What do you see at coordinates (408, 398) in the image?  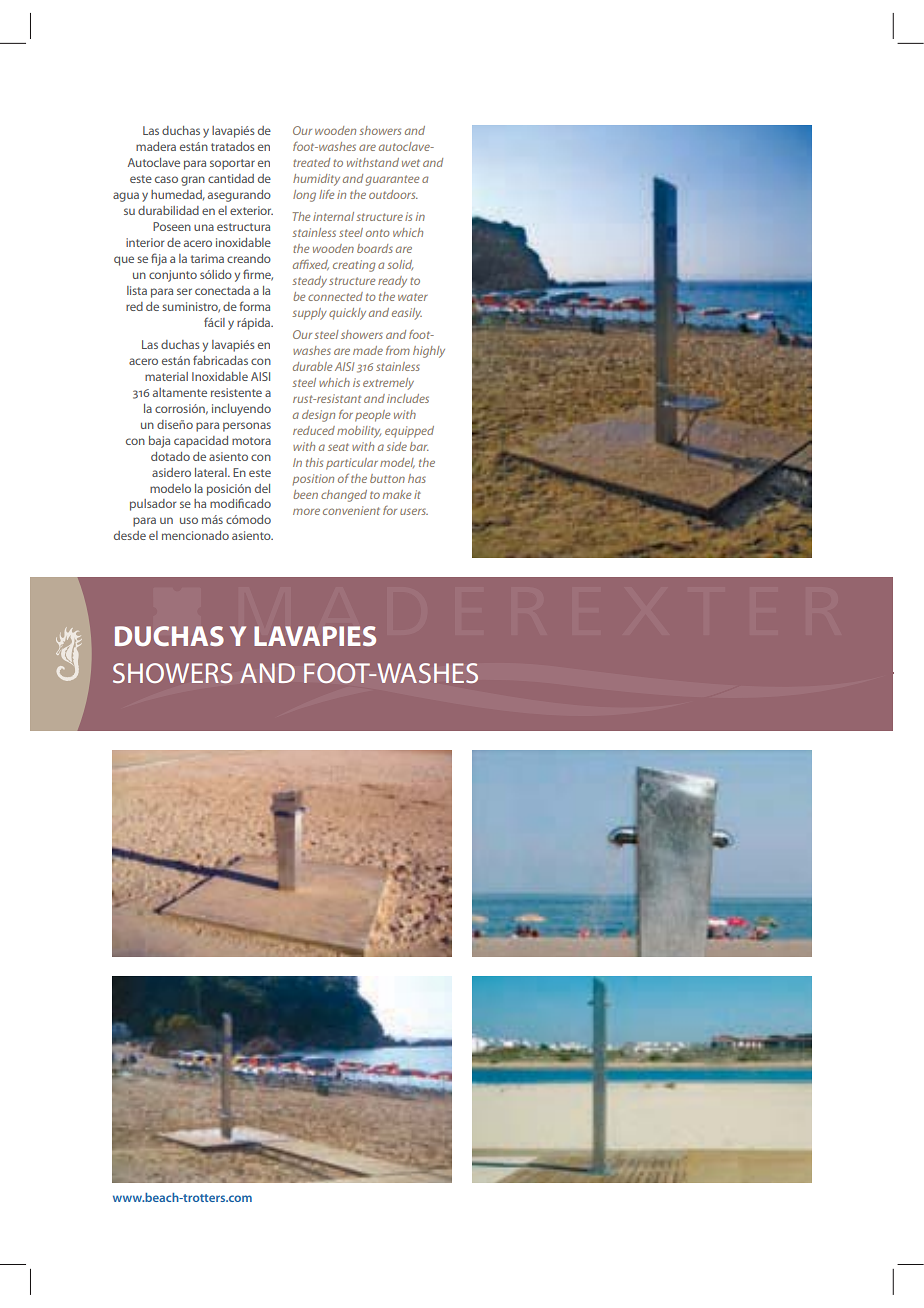 I see `includes` at bounding box center [408, 398].
